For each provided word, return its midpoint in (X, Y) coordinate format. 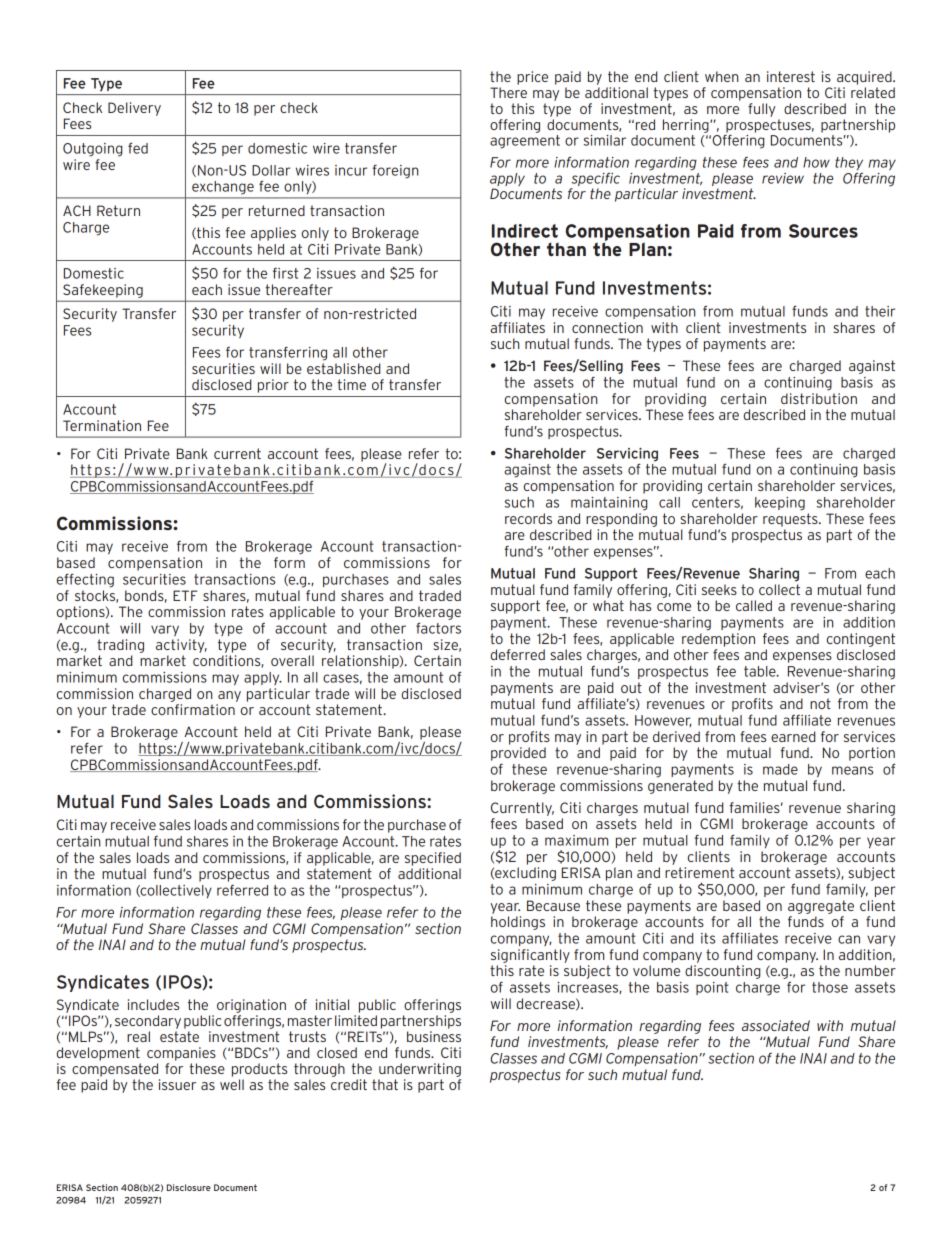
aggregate (821, 907)
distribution (819, 398)
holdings (518, 923)
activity (181, 646)
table (761, 671)
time (352, 384)
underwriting (420, 1070)
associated (776, 1025)
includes (153, 1004)
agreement (525, 140)
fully (762, 110)
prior (273, 386)
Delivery (134, 109)
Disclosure (189, 1187)
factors (438, 628)
